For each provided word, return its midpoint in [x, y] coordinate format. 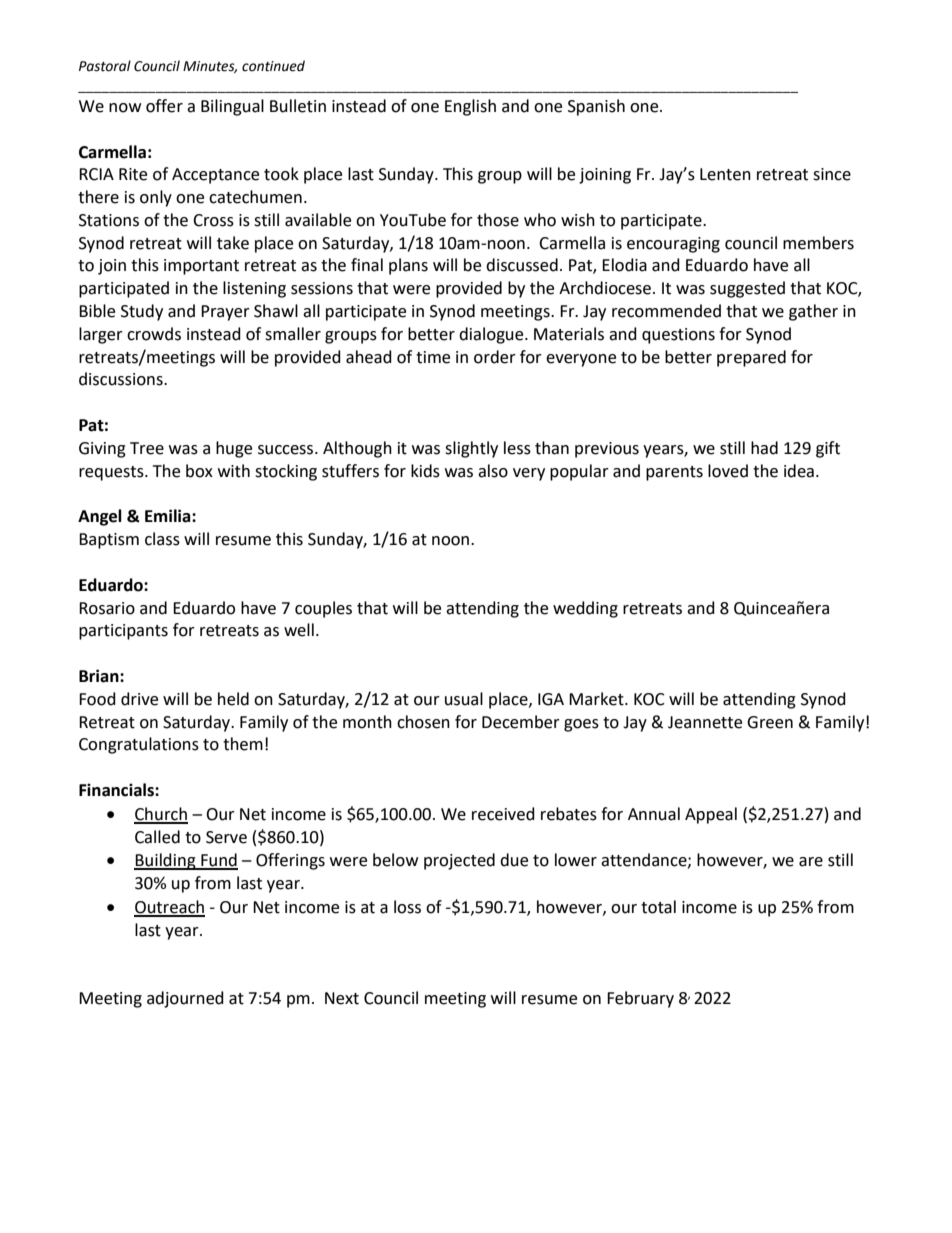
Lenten [725, 174]
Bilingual [232, 107]
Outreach [169, 908]
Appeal [711, 815]
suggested [747, 289]
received [503, 814]
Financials [117, 790]
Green [770, 722]
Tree [147, 448]
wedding [585, 609]
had [764, 448]
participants [123, 632]
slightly [471, 449]
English [470, 107]
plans [408, 266]
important [201, 267]
